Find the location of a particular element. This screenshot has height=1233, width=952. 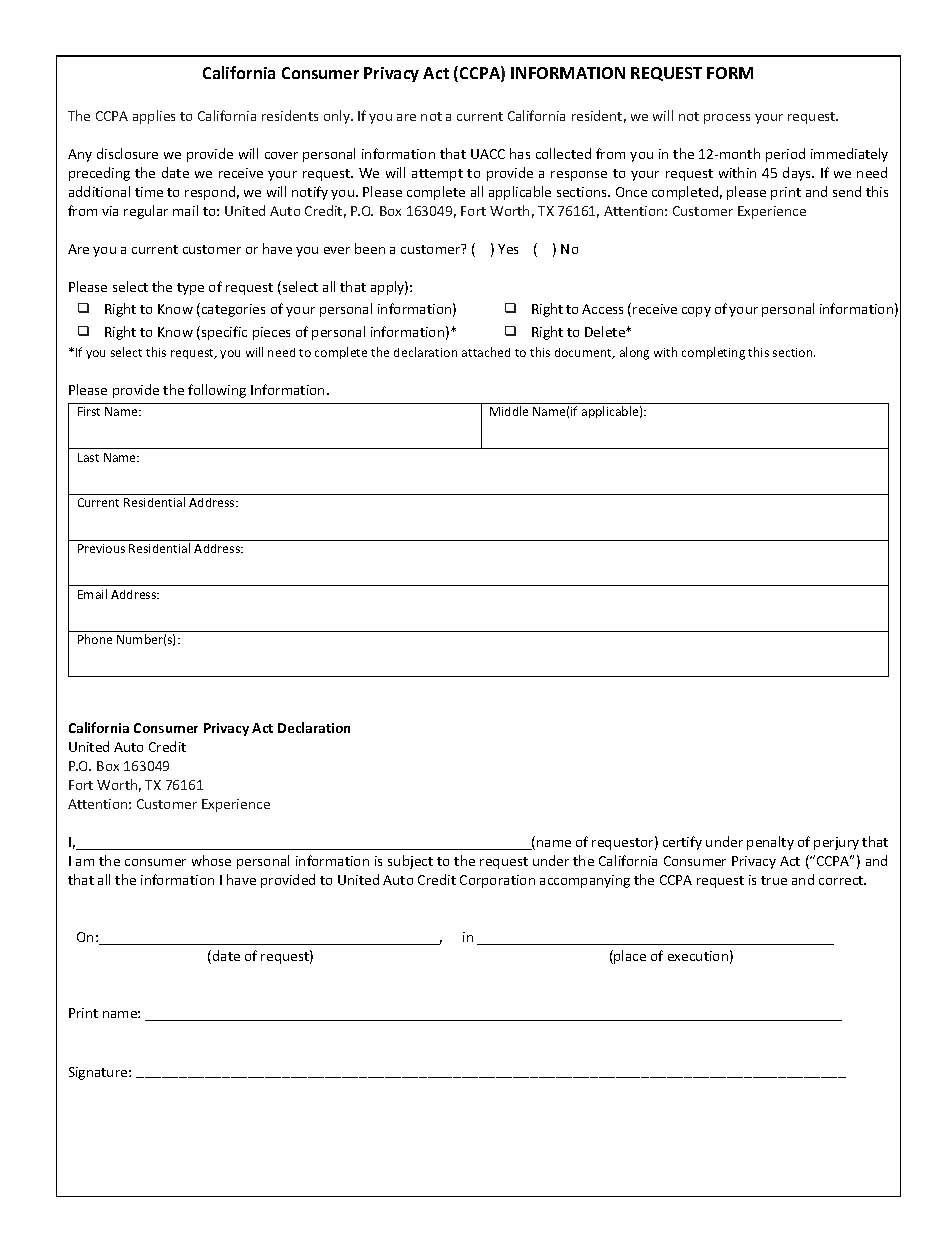

whose is located at coordinates (211, 860).
